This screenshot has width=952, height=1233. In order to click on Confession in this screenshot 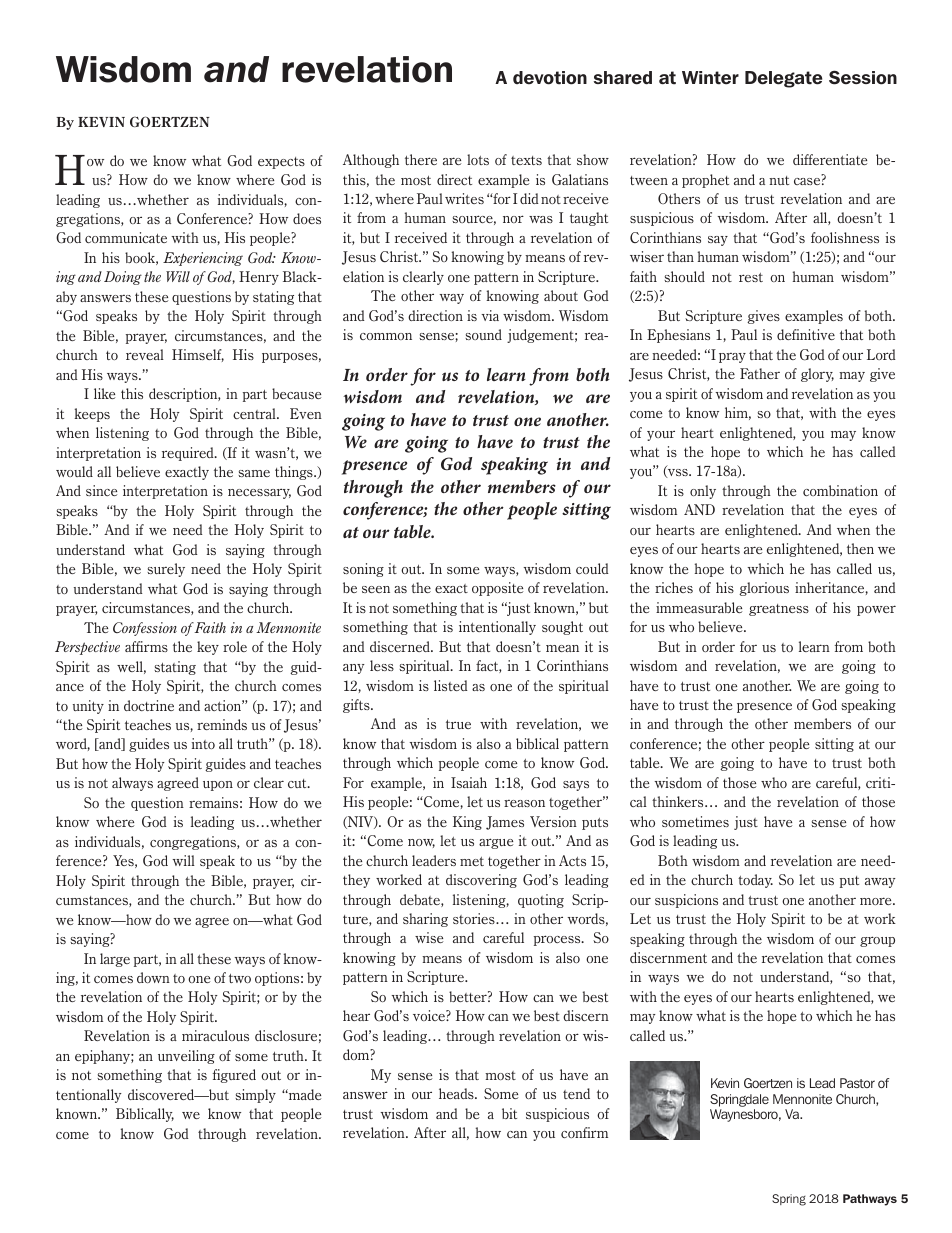, I will do `click(145, 629)`.
